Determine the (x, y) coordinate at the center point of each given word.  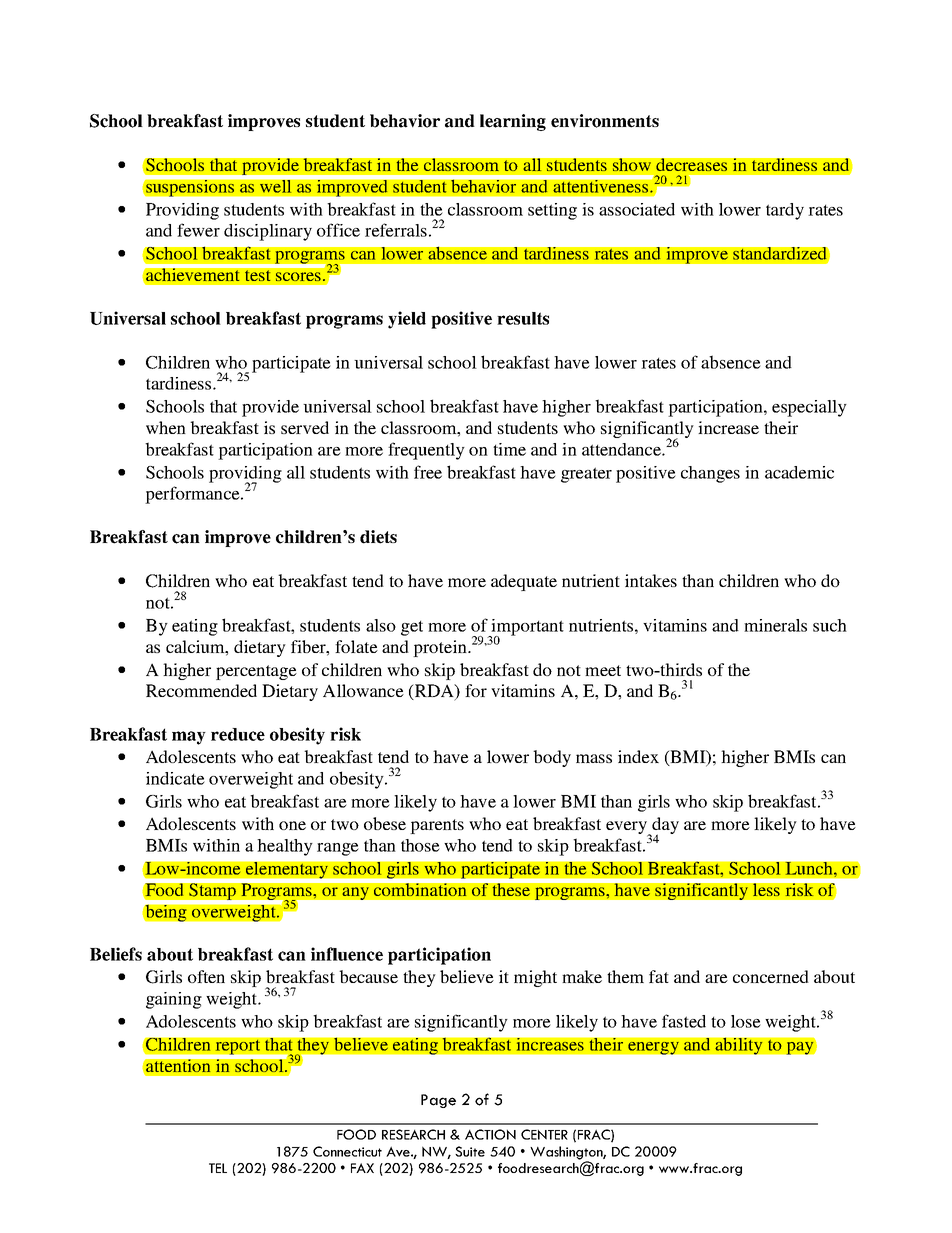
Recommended (201, 690)
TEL (218, 1168)
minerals (775, 625)
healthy (285, 847)
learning (513, 122)
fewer (198, 230)
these (511, 890)
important (526, 628)
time (509, 449)
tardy (785, 211)
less (766, 890)
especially (809, 408)
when (166, 427)
